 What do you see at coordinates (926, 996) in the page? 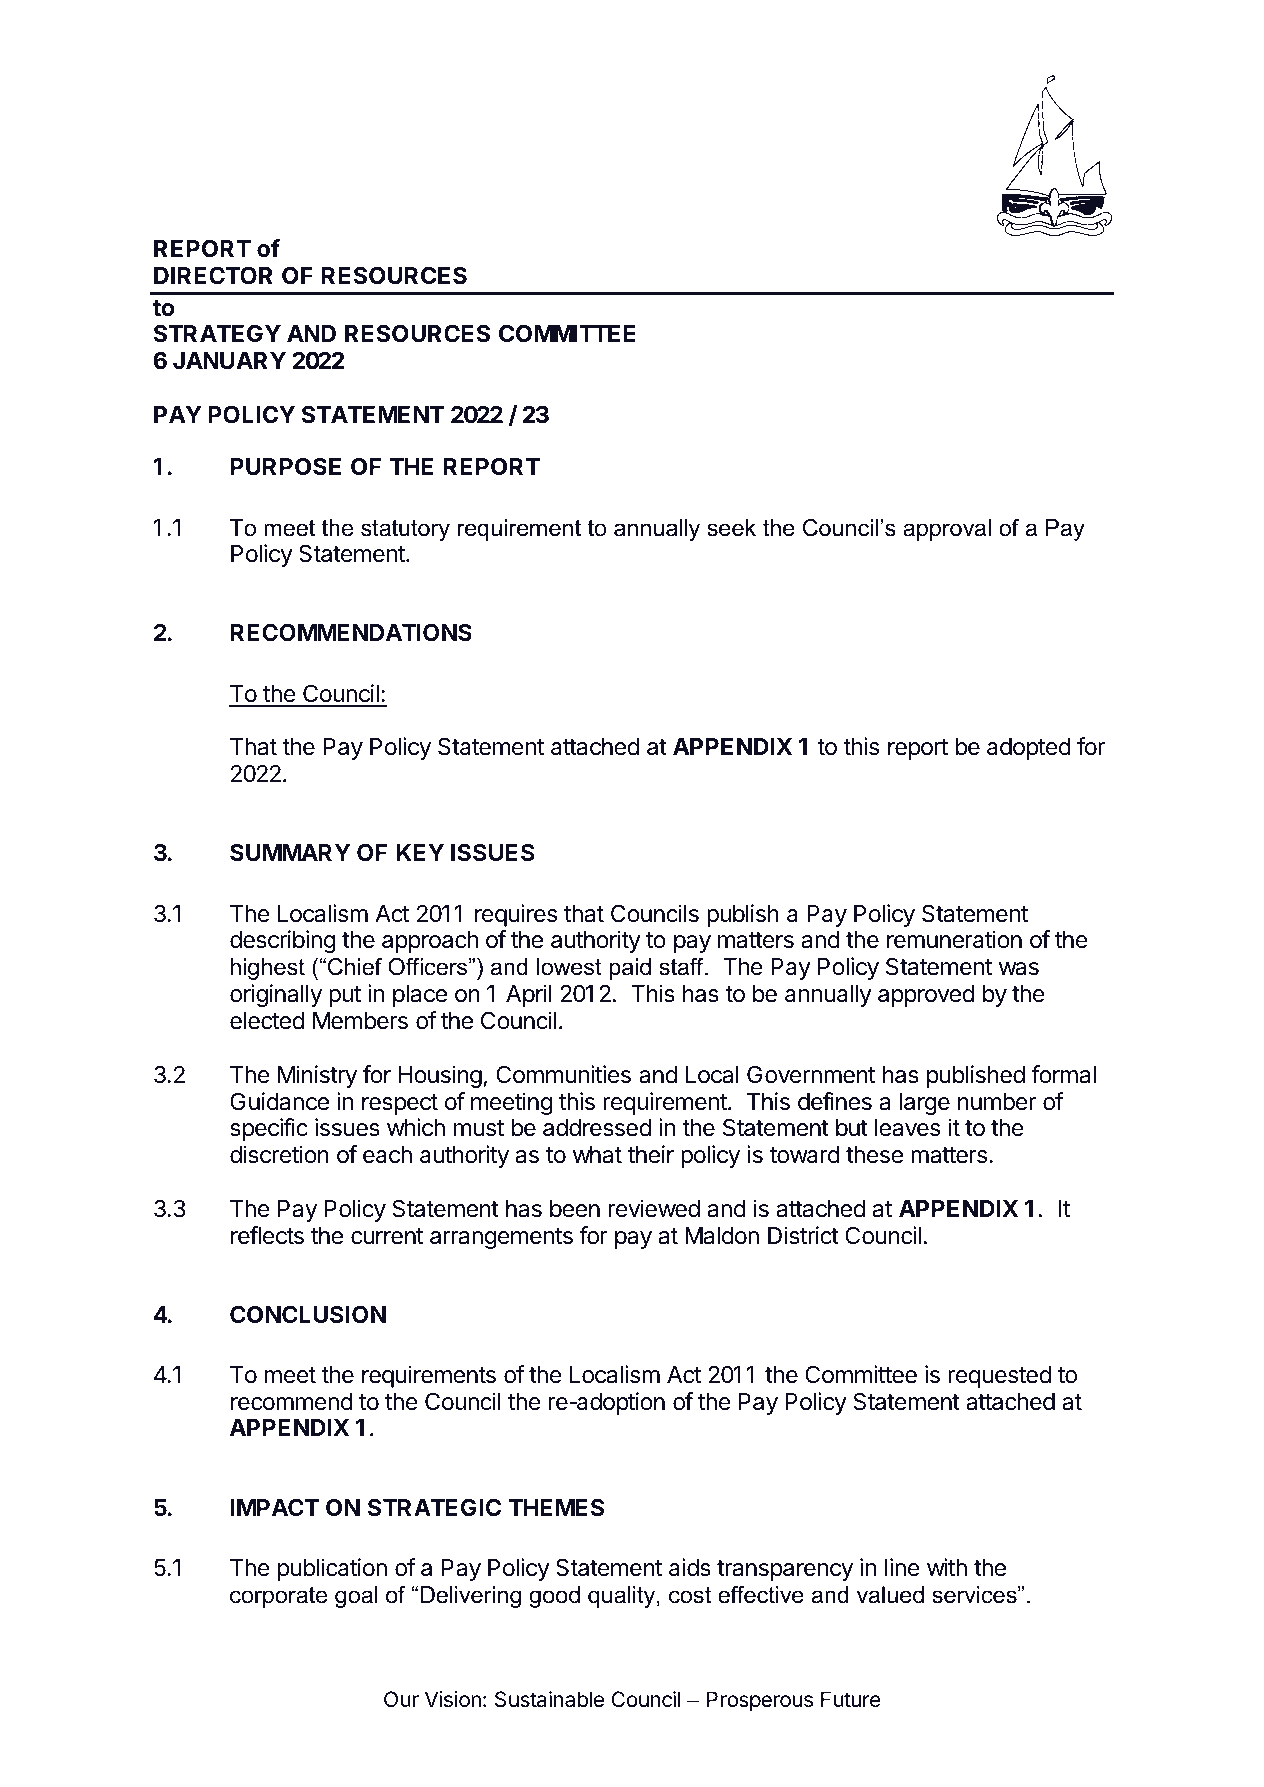
I see `approved` at bounding box center [926, 996].
